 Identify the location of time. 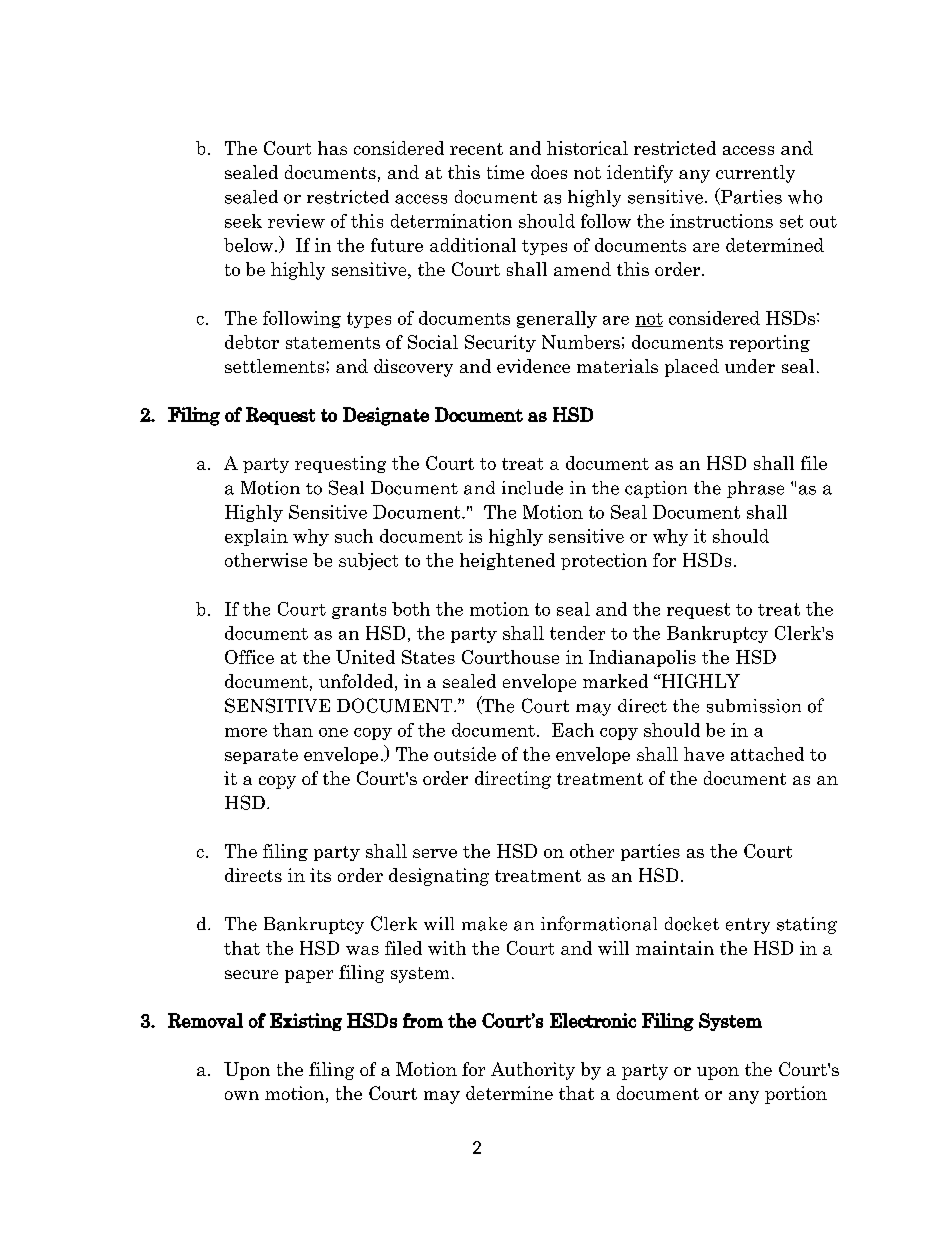
(505, 172).
